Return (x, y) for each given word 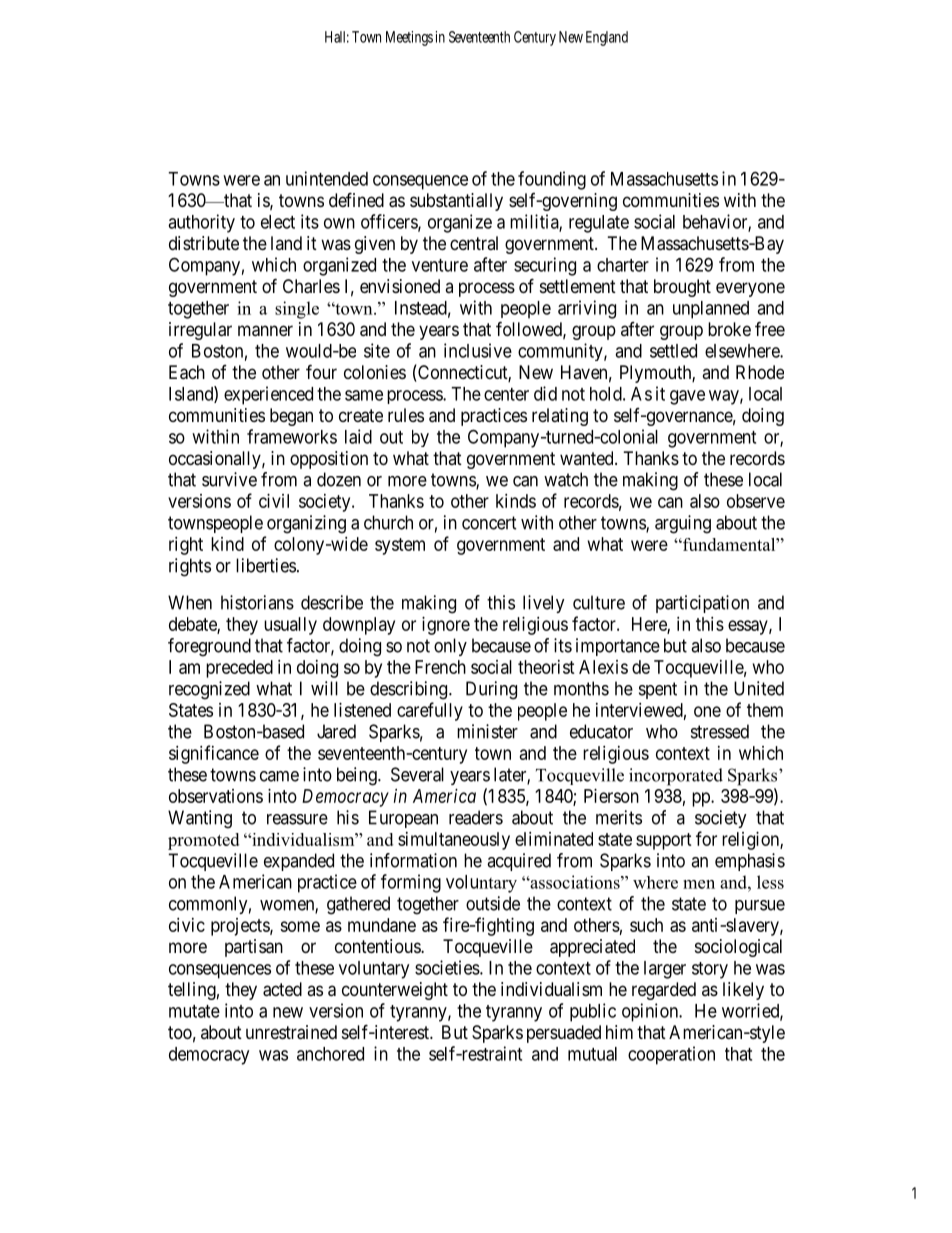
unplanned (711, 310)
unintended (327, 178)
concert (489, 523)
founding (552, 180)
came (279, 776)
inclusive (478, 350)
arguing (683, 524)
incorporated (676, 777)
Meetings (409, 38)
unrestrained (291, 1032)
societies (447, 967)
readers (476, 817)
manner (265, 331)
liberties (266, 565)
